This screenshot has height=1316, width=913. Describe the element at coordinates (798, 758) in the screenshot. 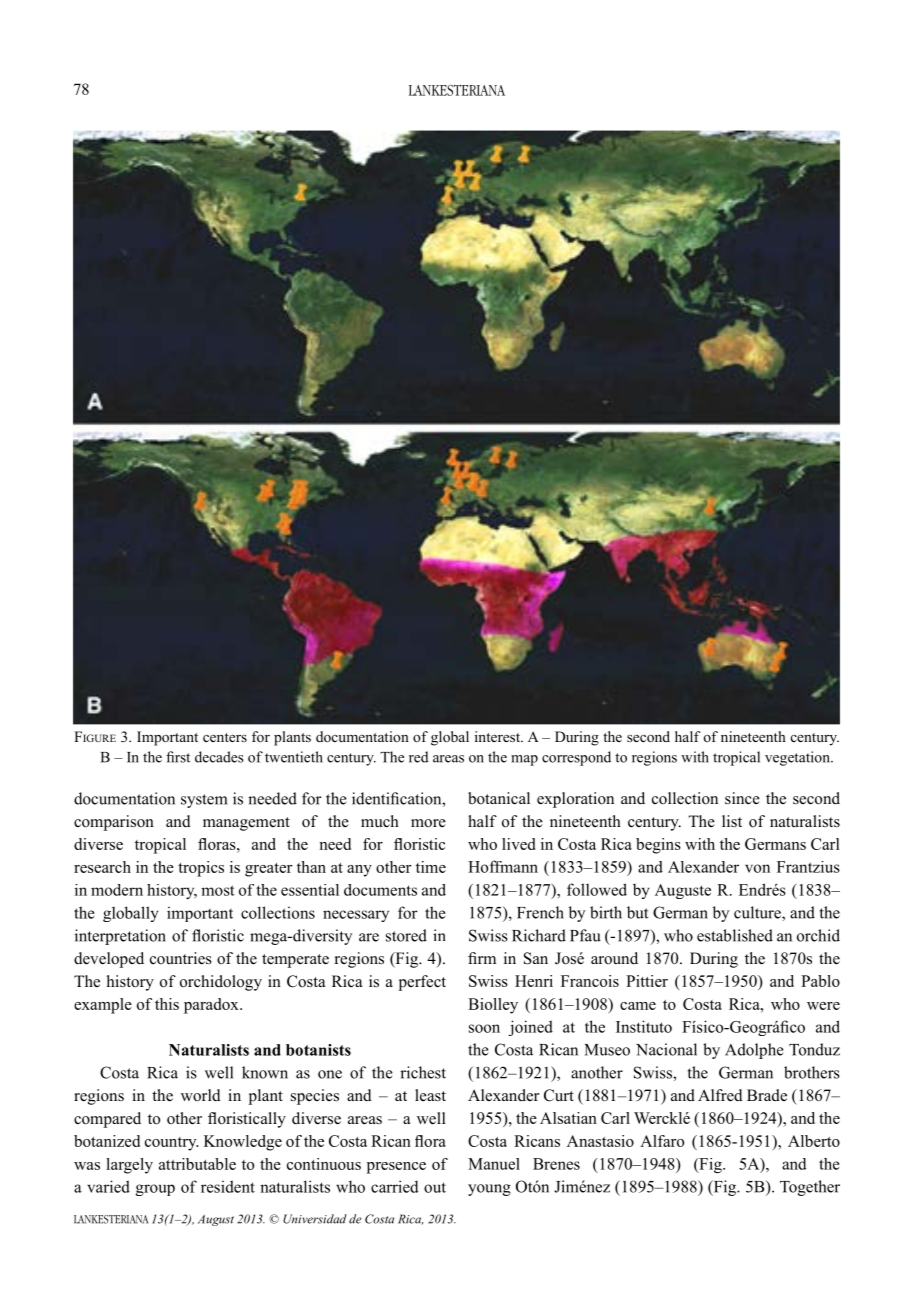

I see `vegetation` at that location.
